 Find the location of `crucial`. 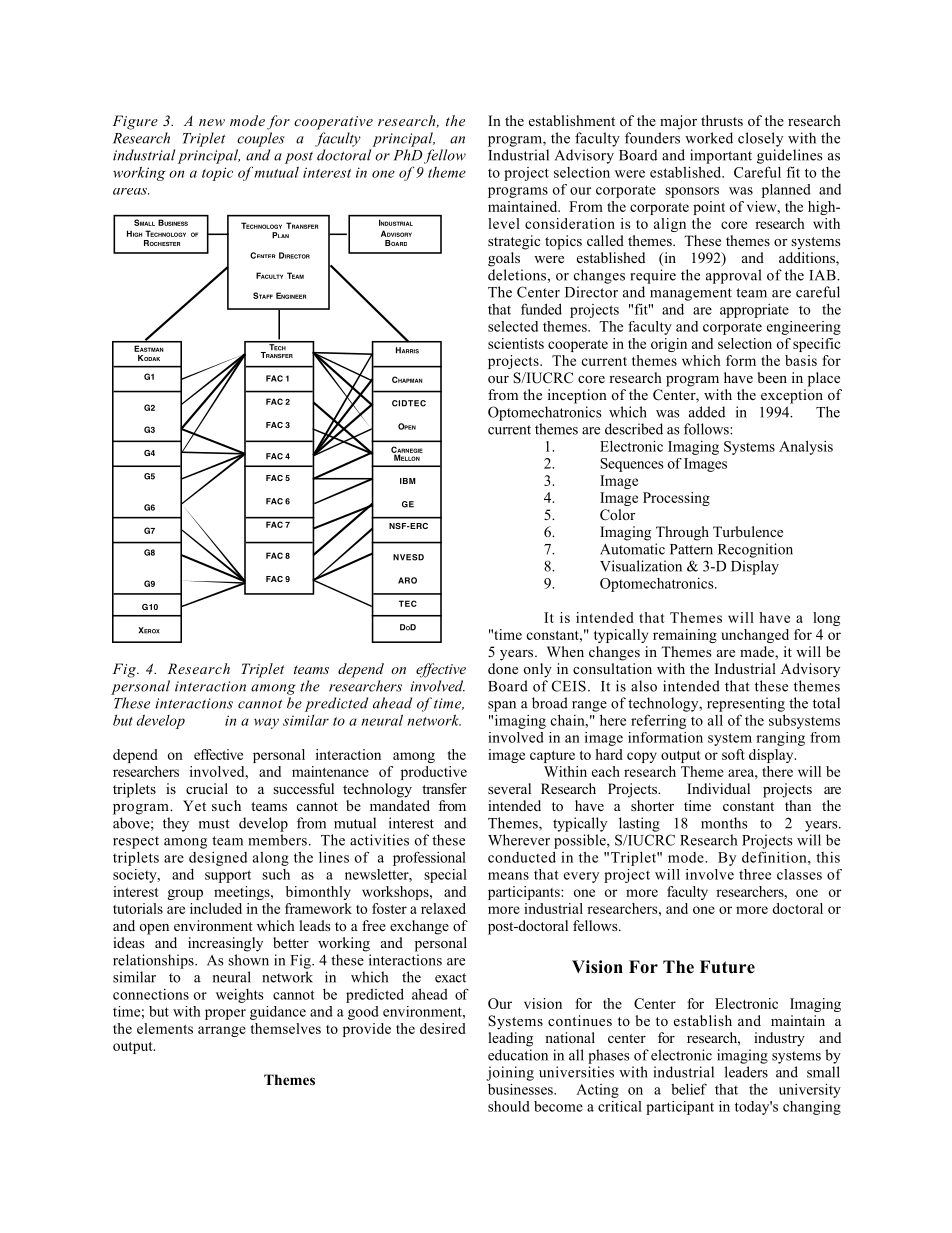

crucial is located at coordinates (207, 788).
